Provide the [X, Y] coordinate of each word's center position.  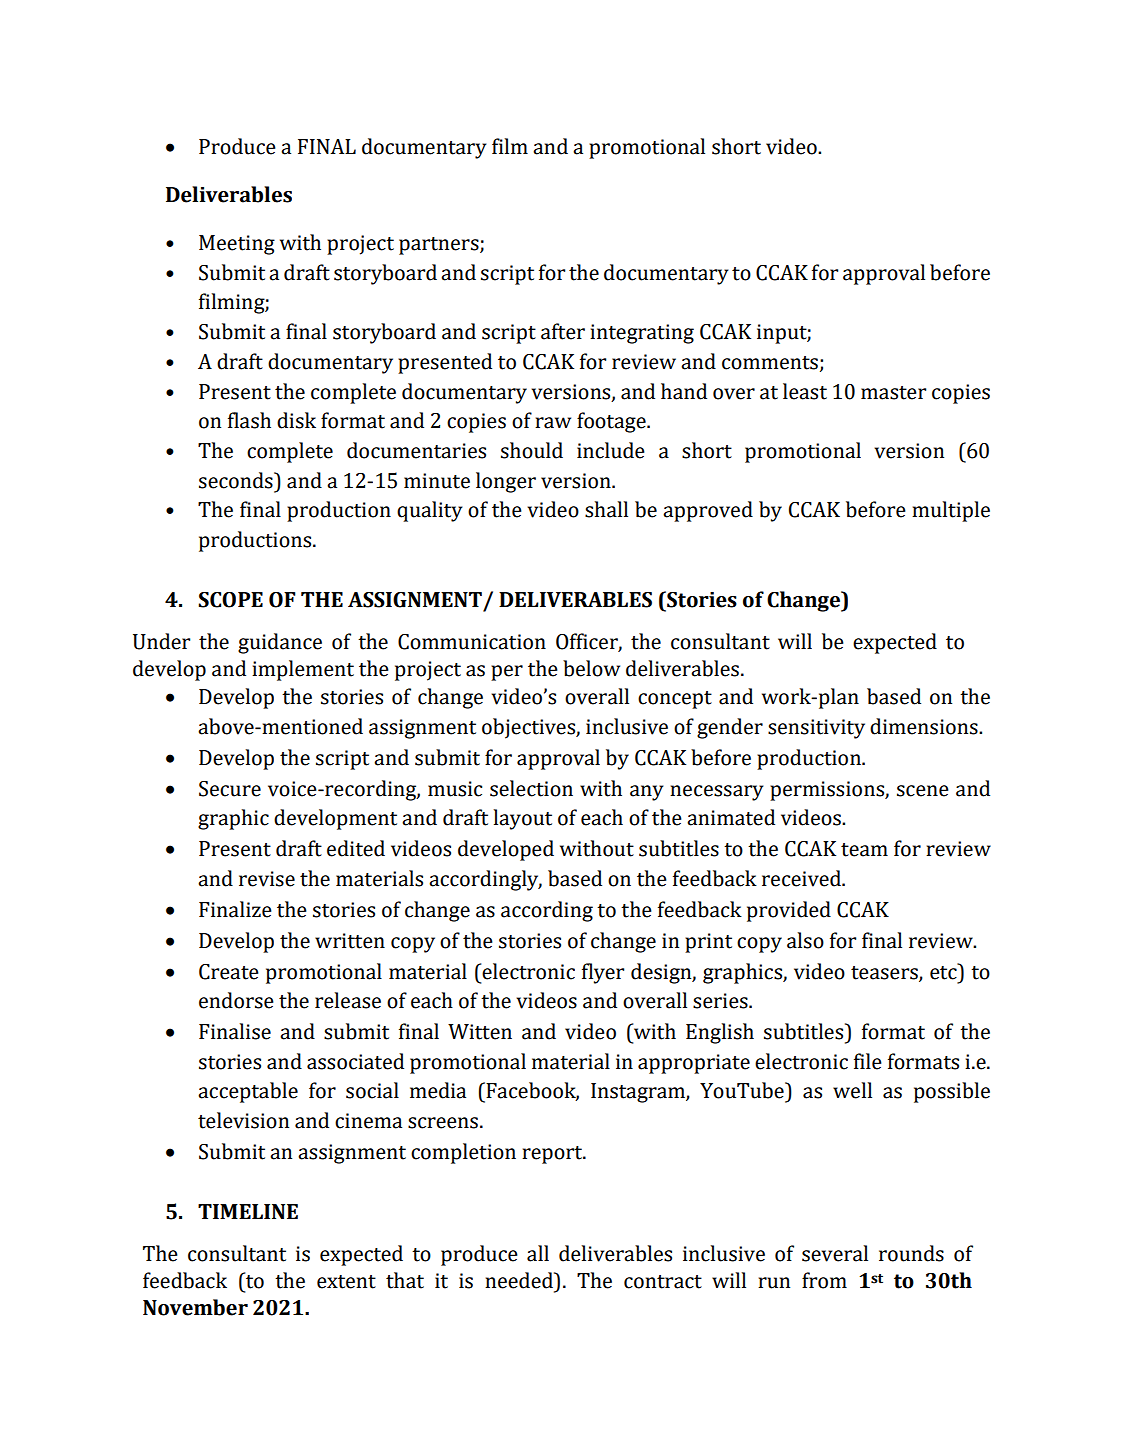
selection [531, 788]
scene [923, 791]
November [195, 1307]
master [893, 393]
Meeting [237, 245]
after [563, 331]
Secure [230, 789]
